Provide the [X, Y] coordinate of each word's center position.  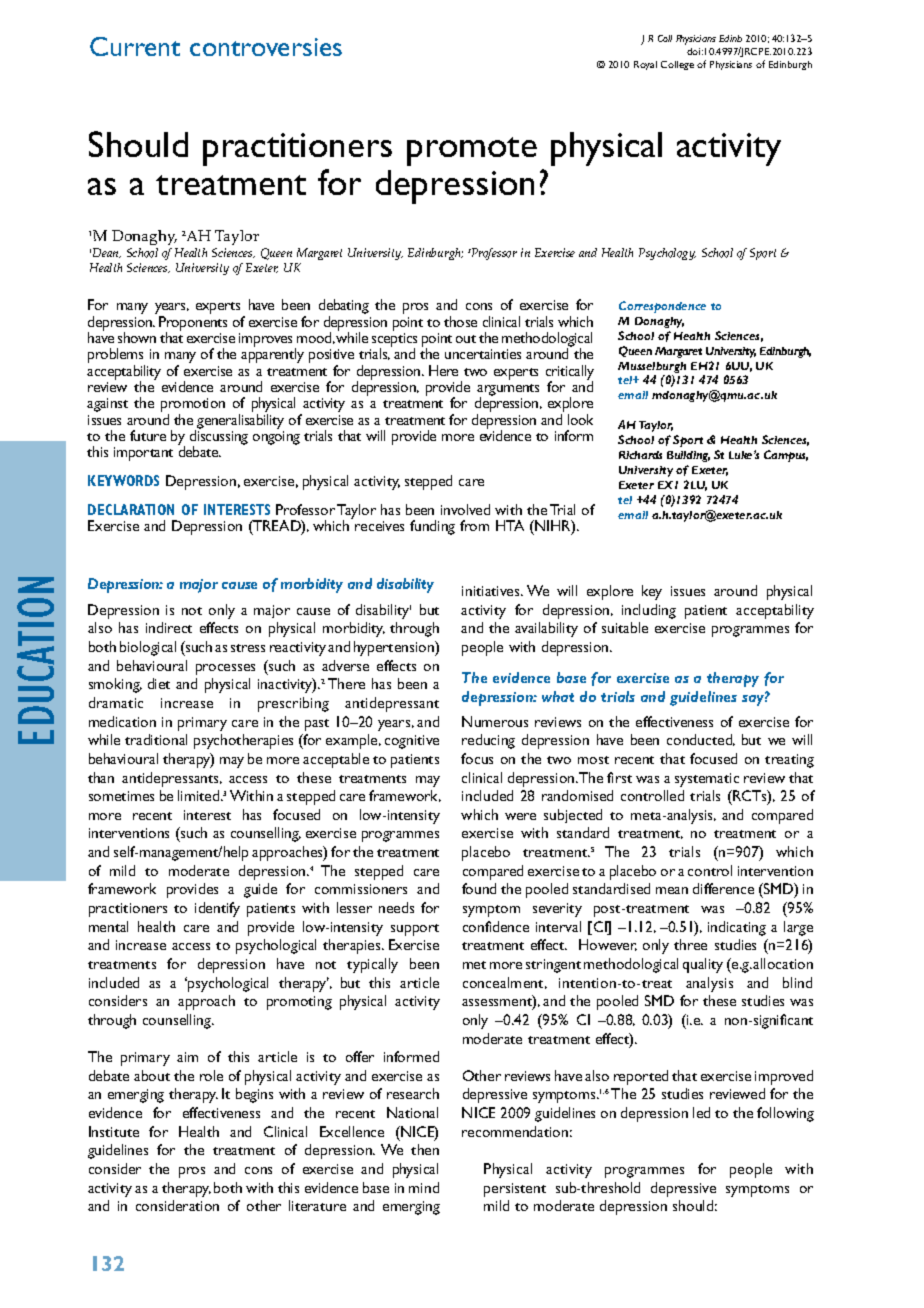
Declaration [131, 509]
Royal [645, 65]
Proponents [193, 324]
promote [472, 151]
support [415, 930]
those [460, 321]
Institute [114, 1131]
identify [217, 909]
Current [135, 46]
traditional [156, 739]
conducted [701, 740]
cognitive [412, 742]
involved [465, 509]
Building [688, 456]
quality [703, 965]
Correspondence [662, 307]
